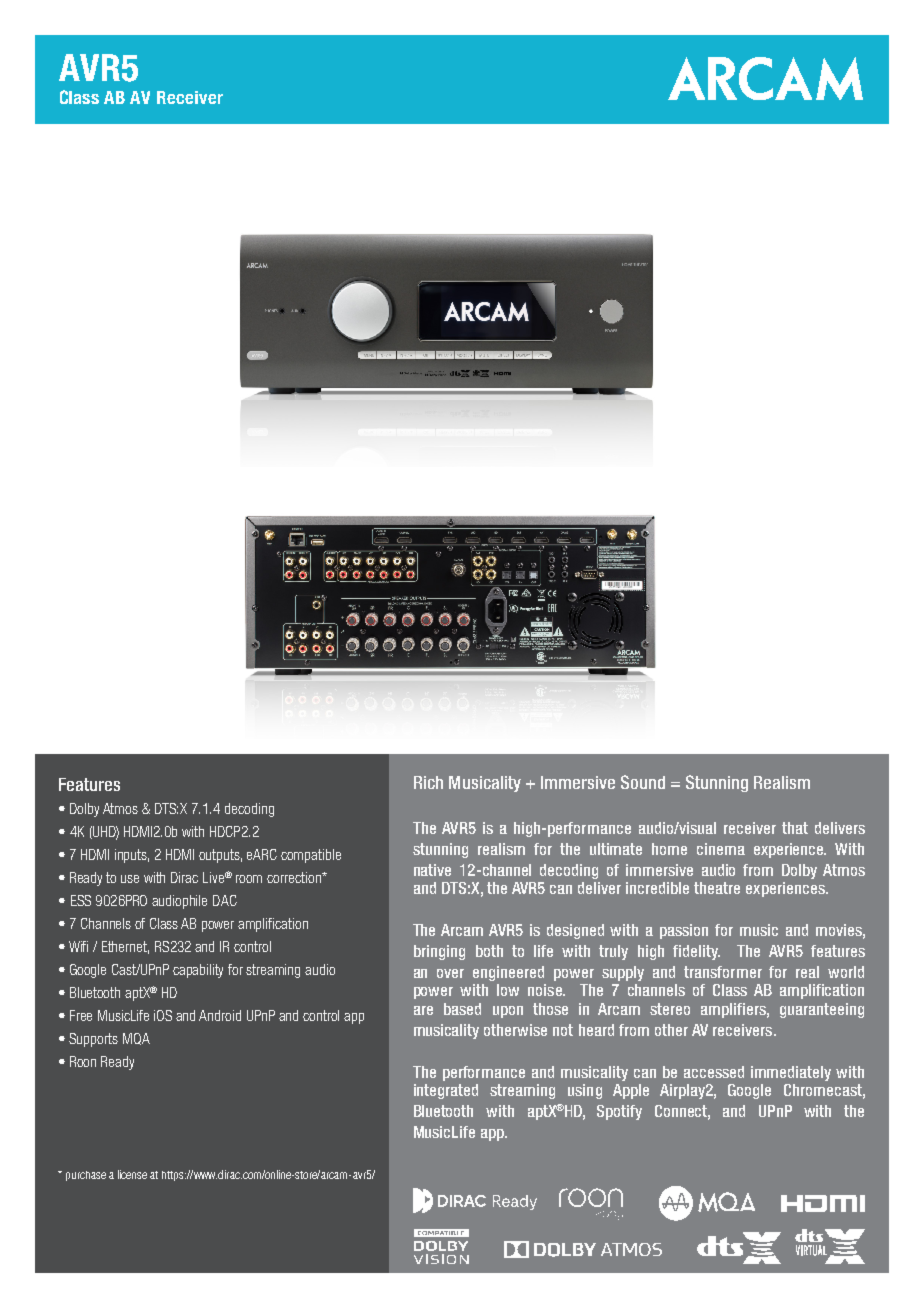 This screenshot has height=1308, width=924. I want to click on DAC, so click(225, 900).
